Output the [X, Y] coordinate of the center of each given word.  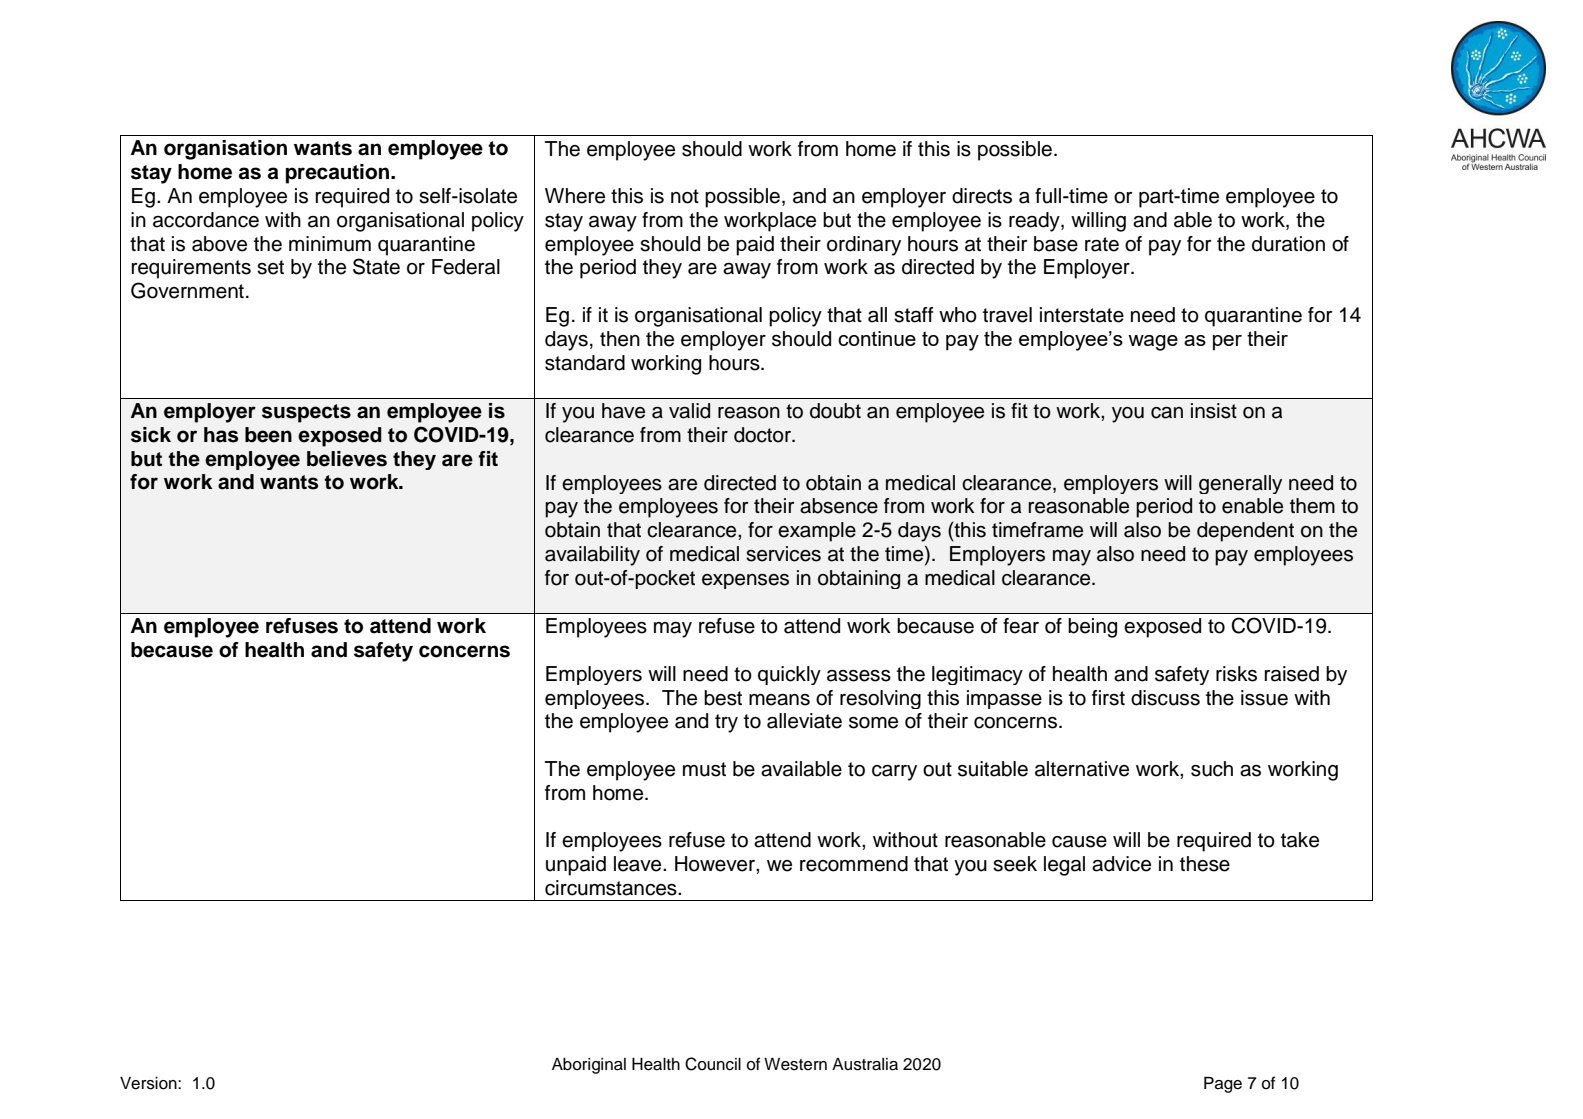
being [1092, 628]
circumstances [612, 888]
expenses [745, 581]
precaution [339, 174]
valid [689, 411]
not [685, 196]
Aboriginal [589, 1066]
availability [592, 556]
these [1205, 864]
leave [639, 864]
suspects [306, 413]
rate [1102, 244]
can [1167, 413]
